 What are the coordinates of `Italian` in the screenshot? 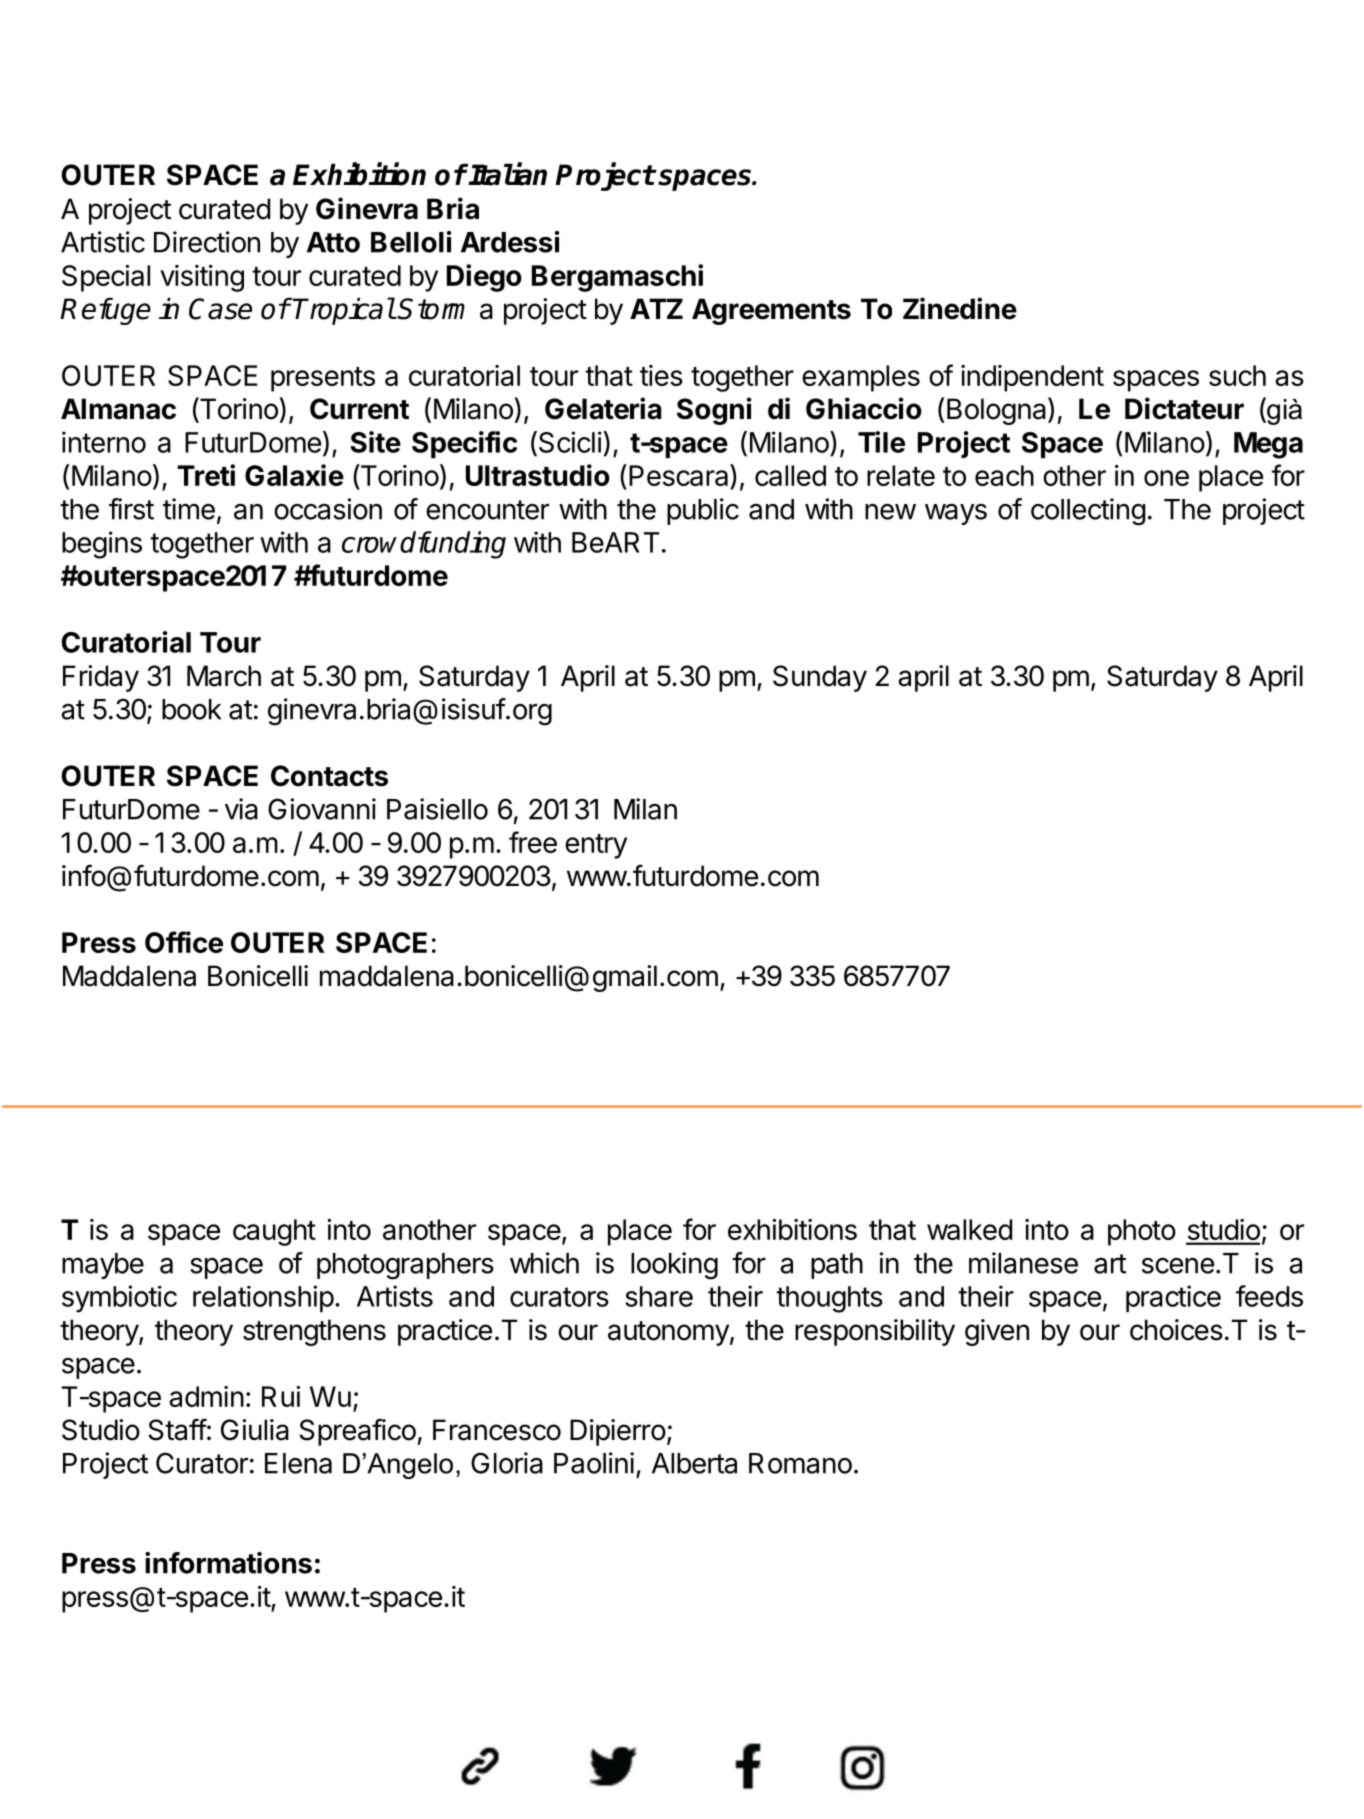 It's located at (507, 174).
